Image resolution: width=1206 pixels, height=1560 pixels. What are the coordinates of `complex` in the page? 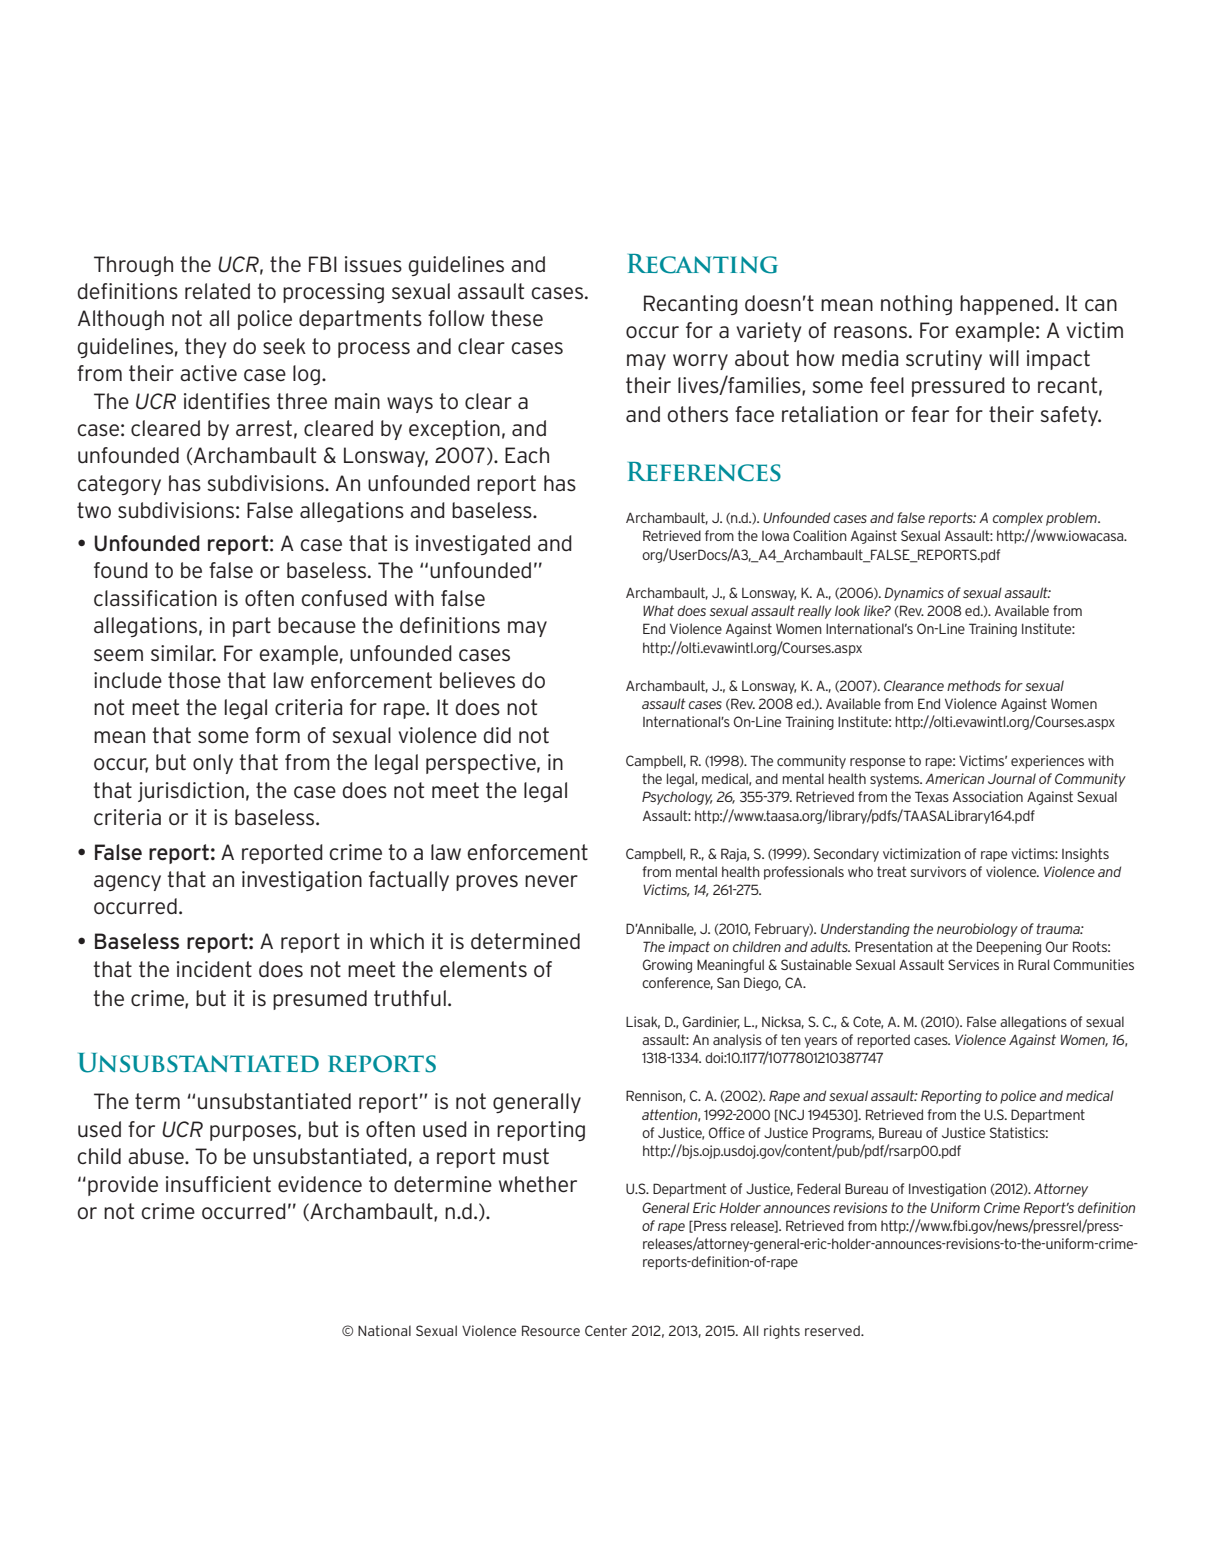 It's located at (1018, 519).
